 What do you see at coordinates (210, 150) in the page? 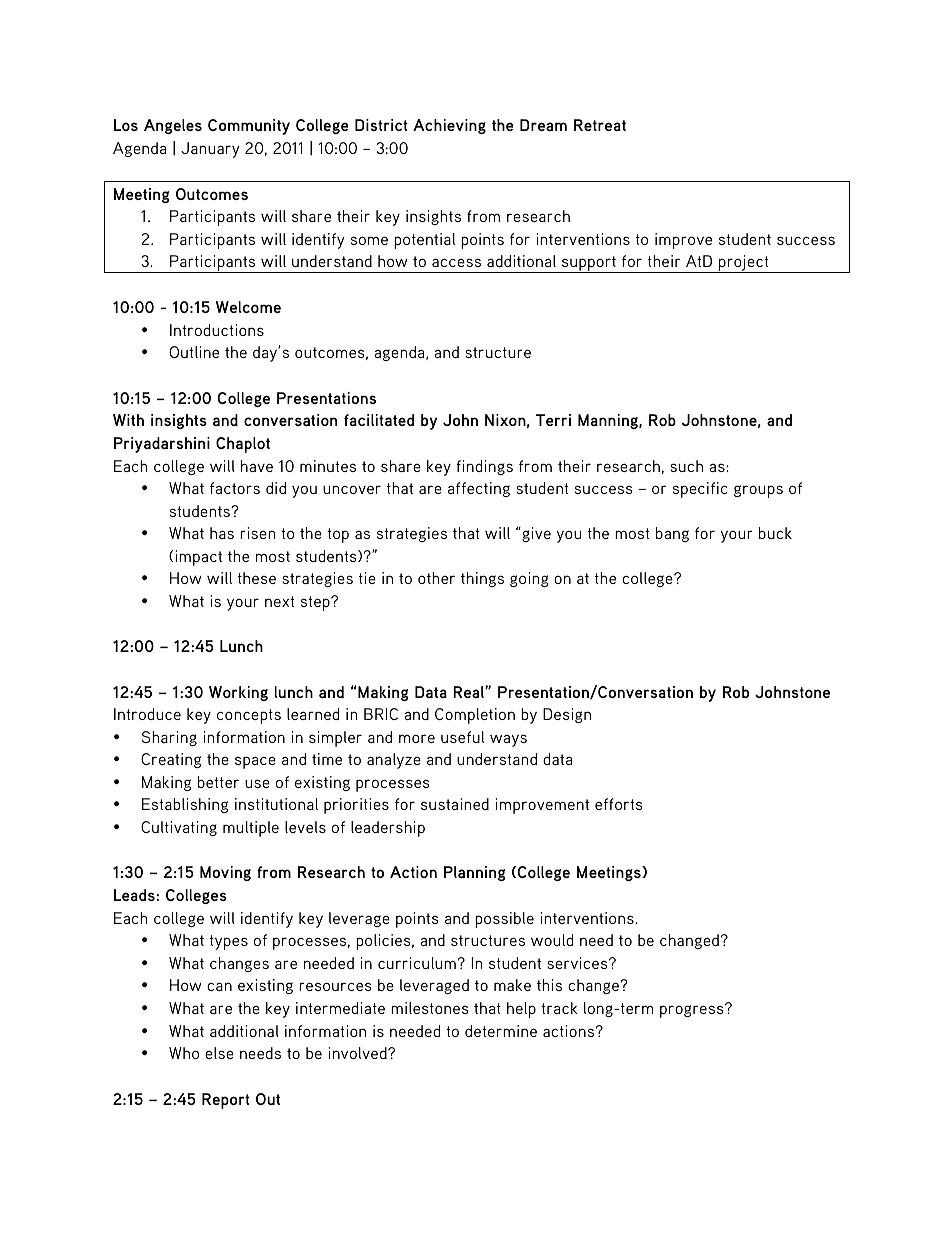
I see `January` at bounding box center [210, 150].
